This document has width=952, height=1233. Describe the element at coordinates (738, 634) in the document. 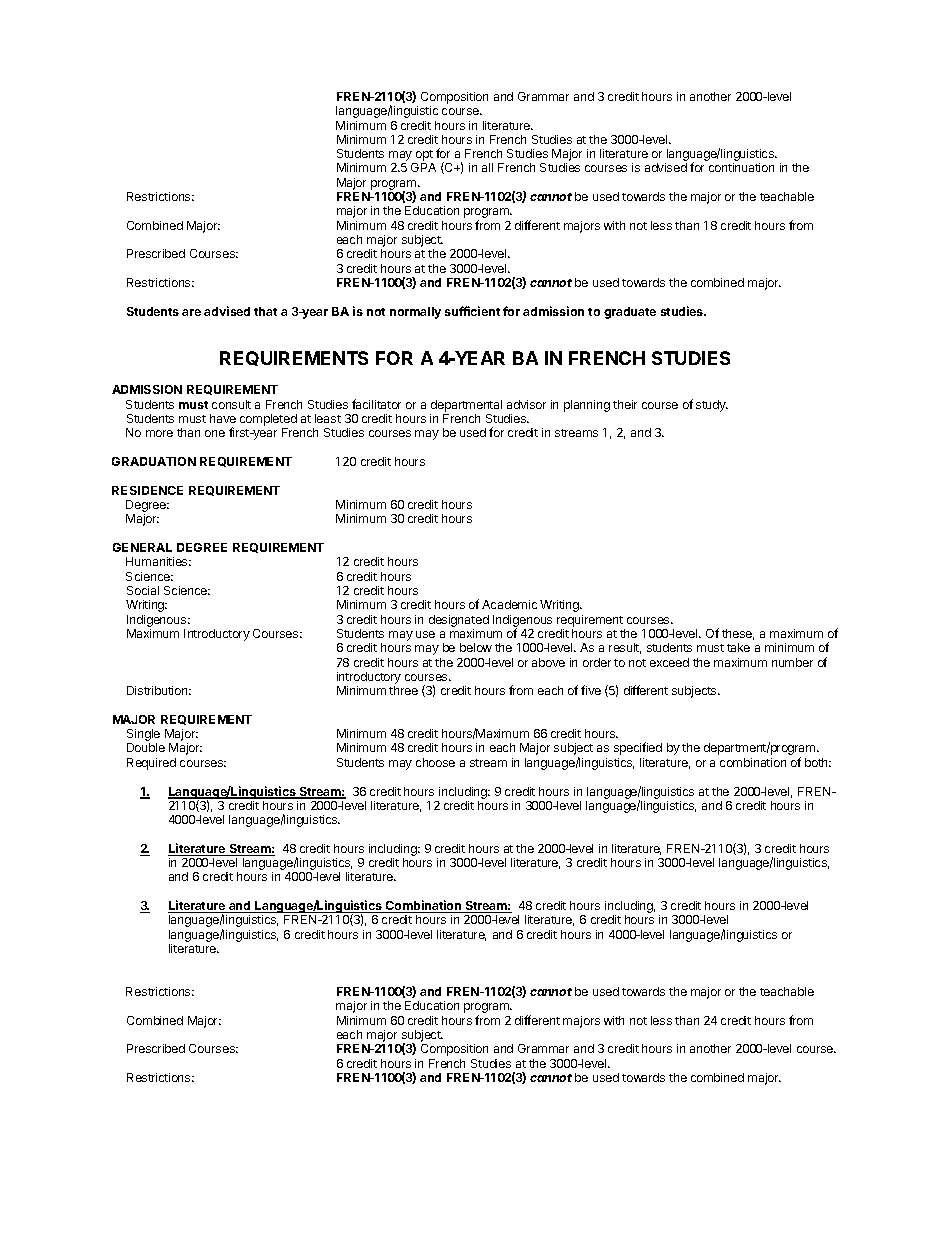

I see `these` at that location.
